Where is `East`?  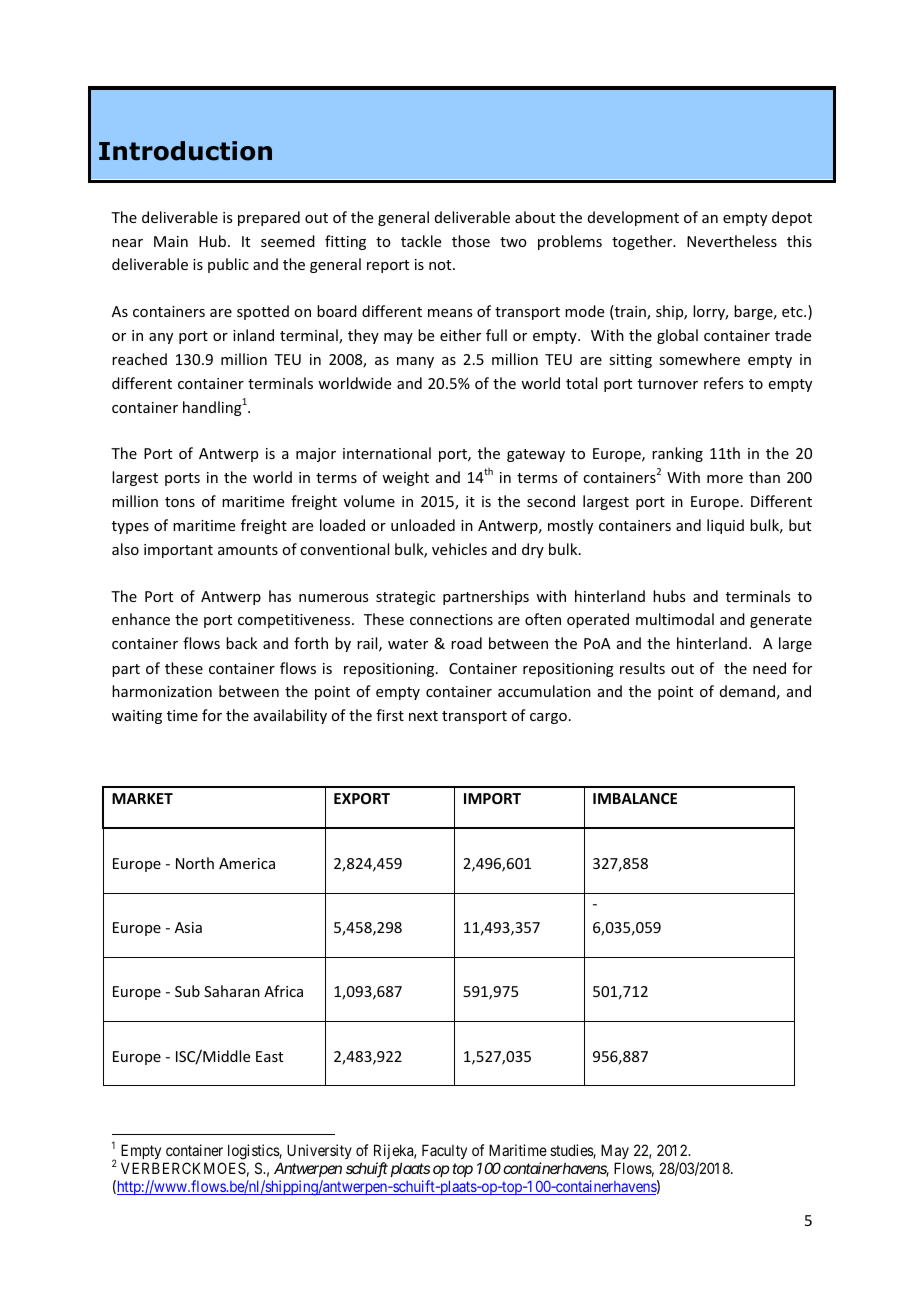
East is located at coordinates (269, 1056).
